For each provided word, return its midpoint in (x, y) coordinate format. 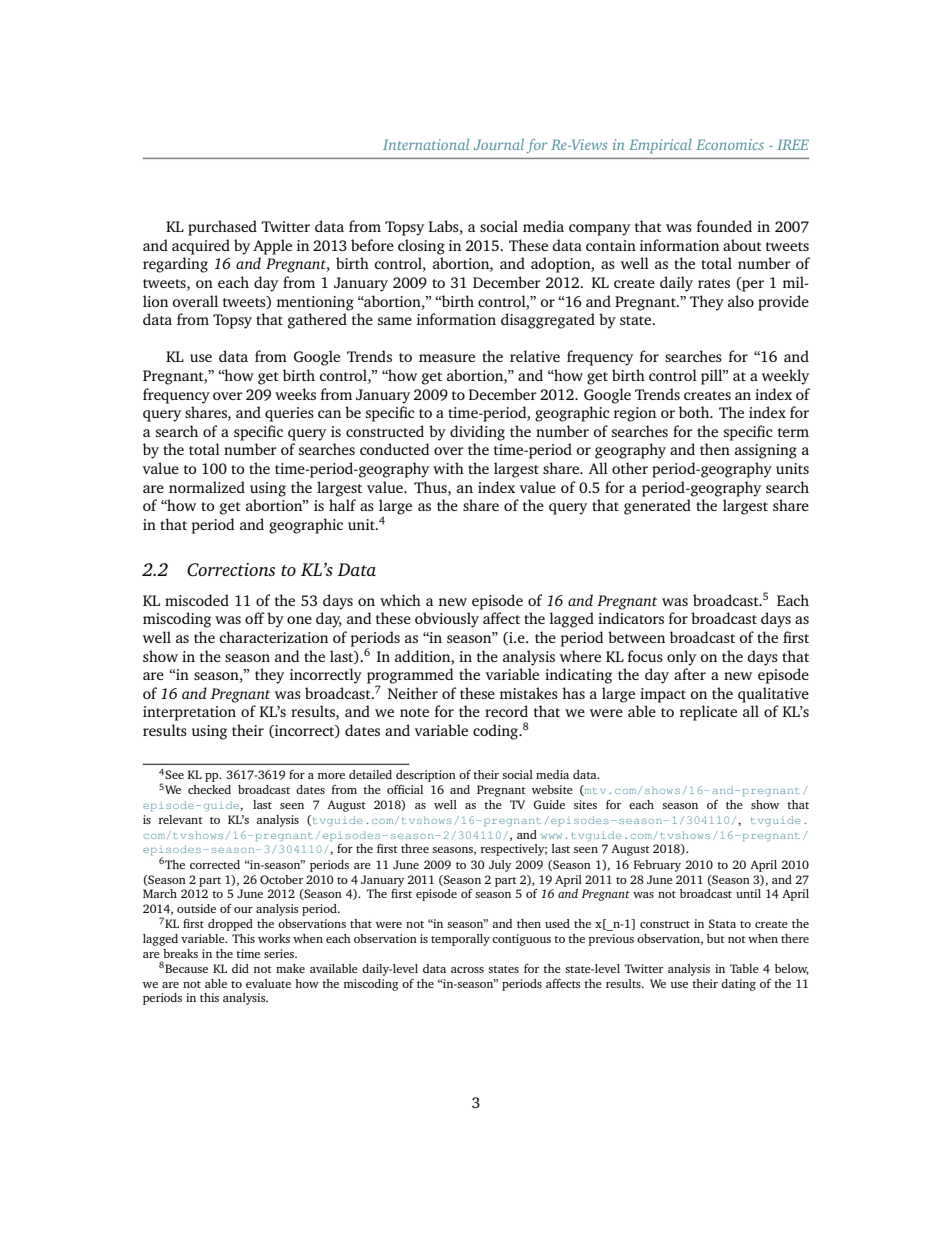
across (467, 970)
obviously (447, 620)
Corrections (231, 570)
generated (657, 507)
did (240, 968)
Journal (499, 144)
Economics (730, 144)
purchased (222, 228)
